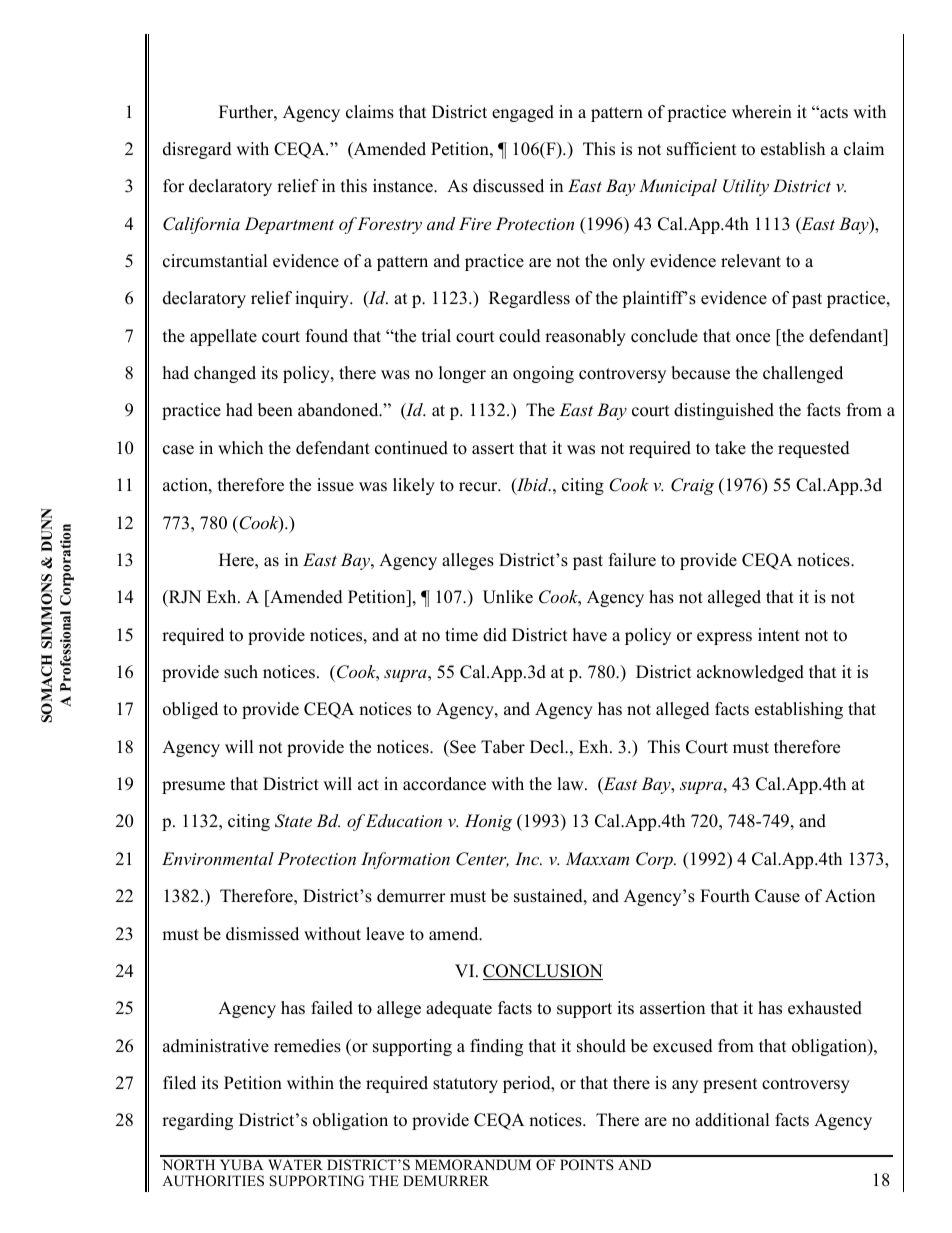 Image resolution: width=952 pixels, height=1233 pixels. I want to click on engaged, so click(523, 113).
